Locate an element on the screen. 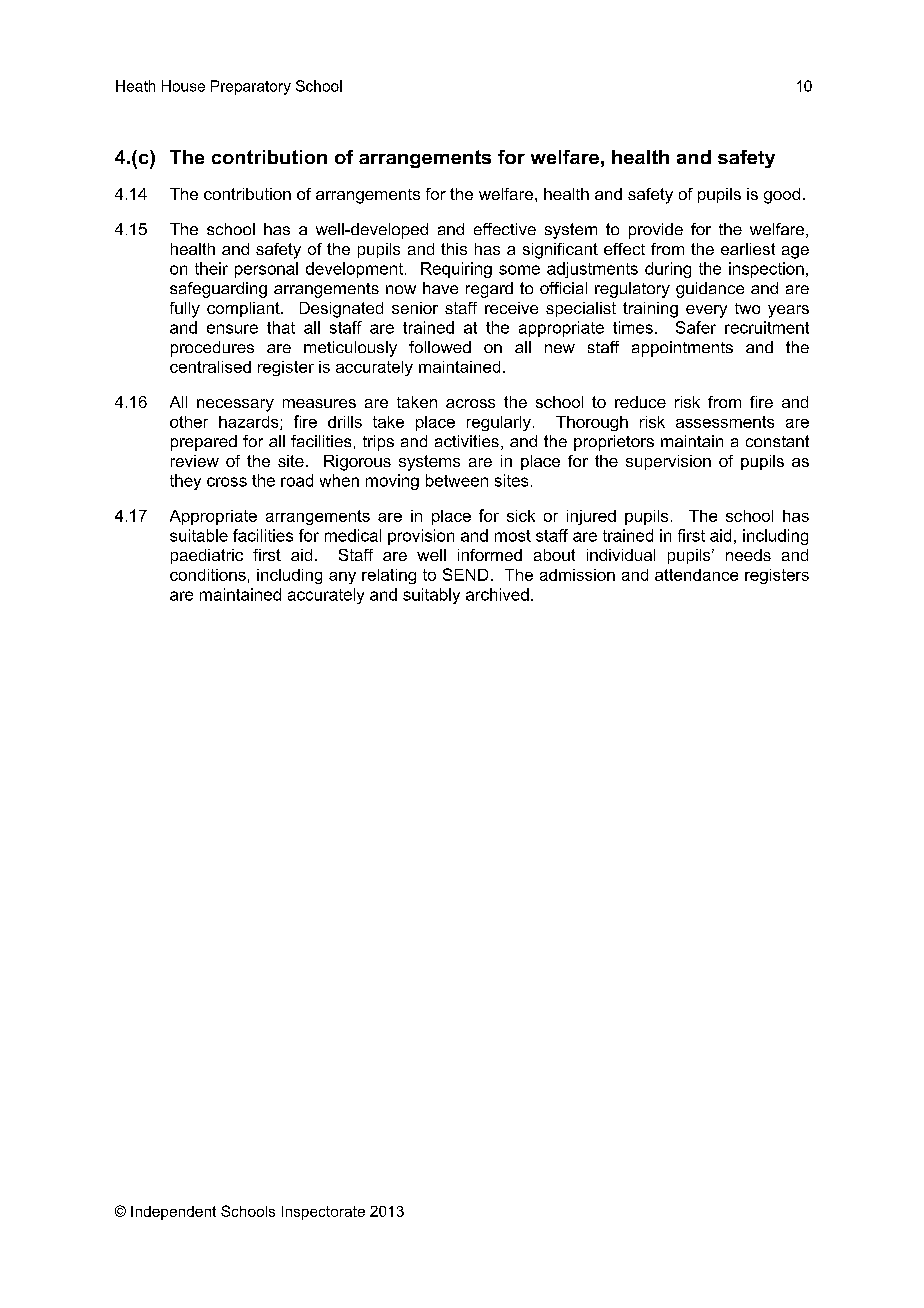  attendance is located at coordinates (696, 575).
